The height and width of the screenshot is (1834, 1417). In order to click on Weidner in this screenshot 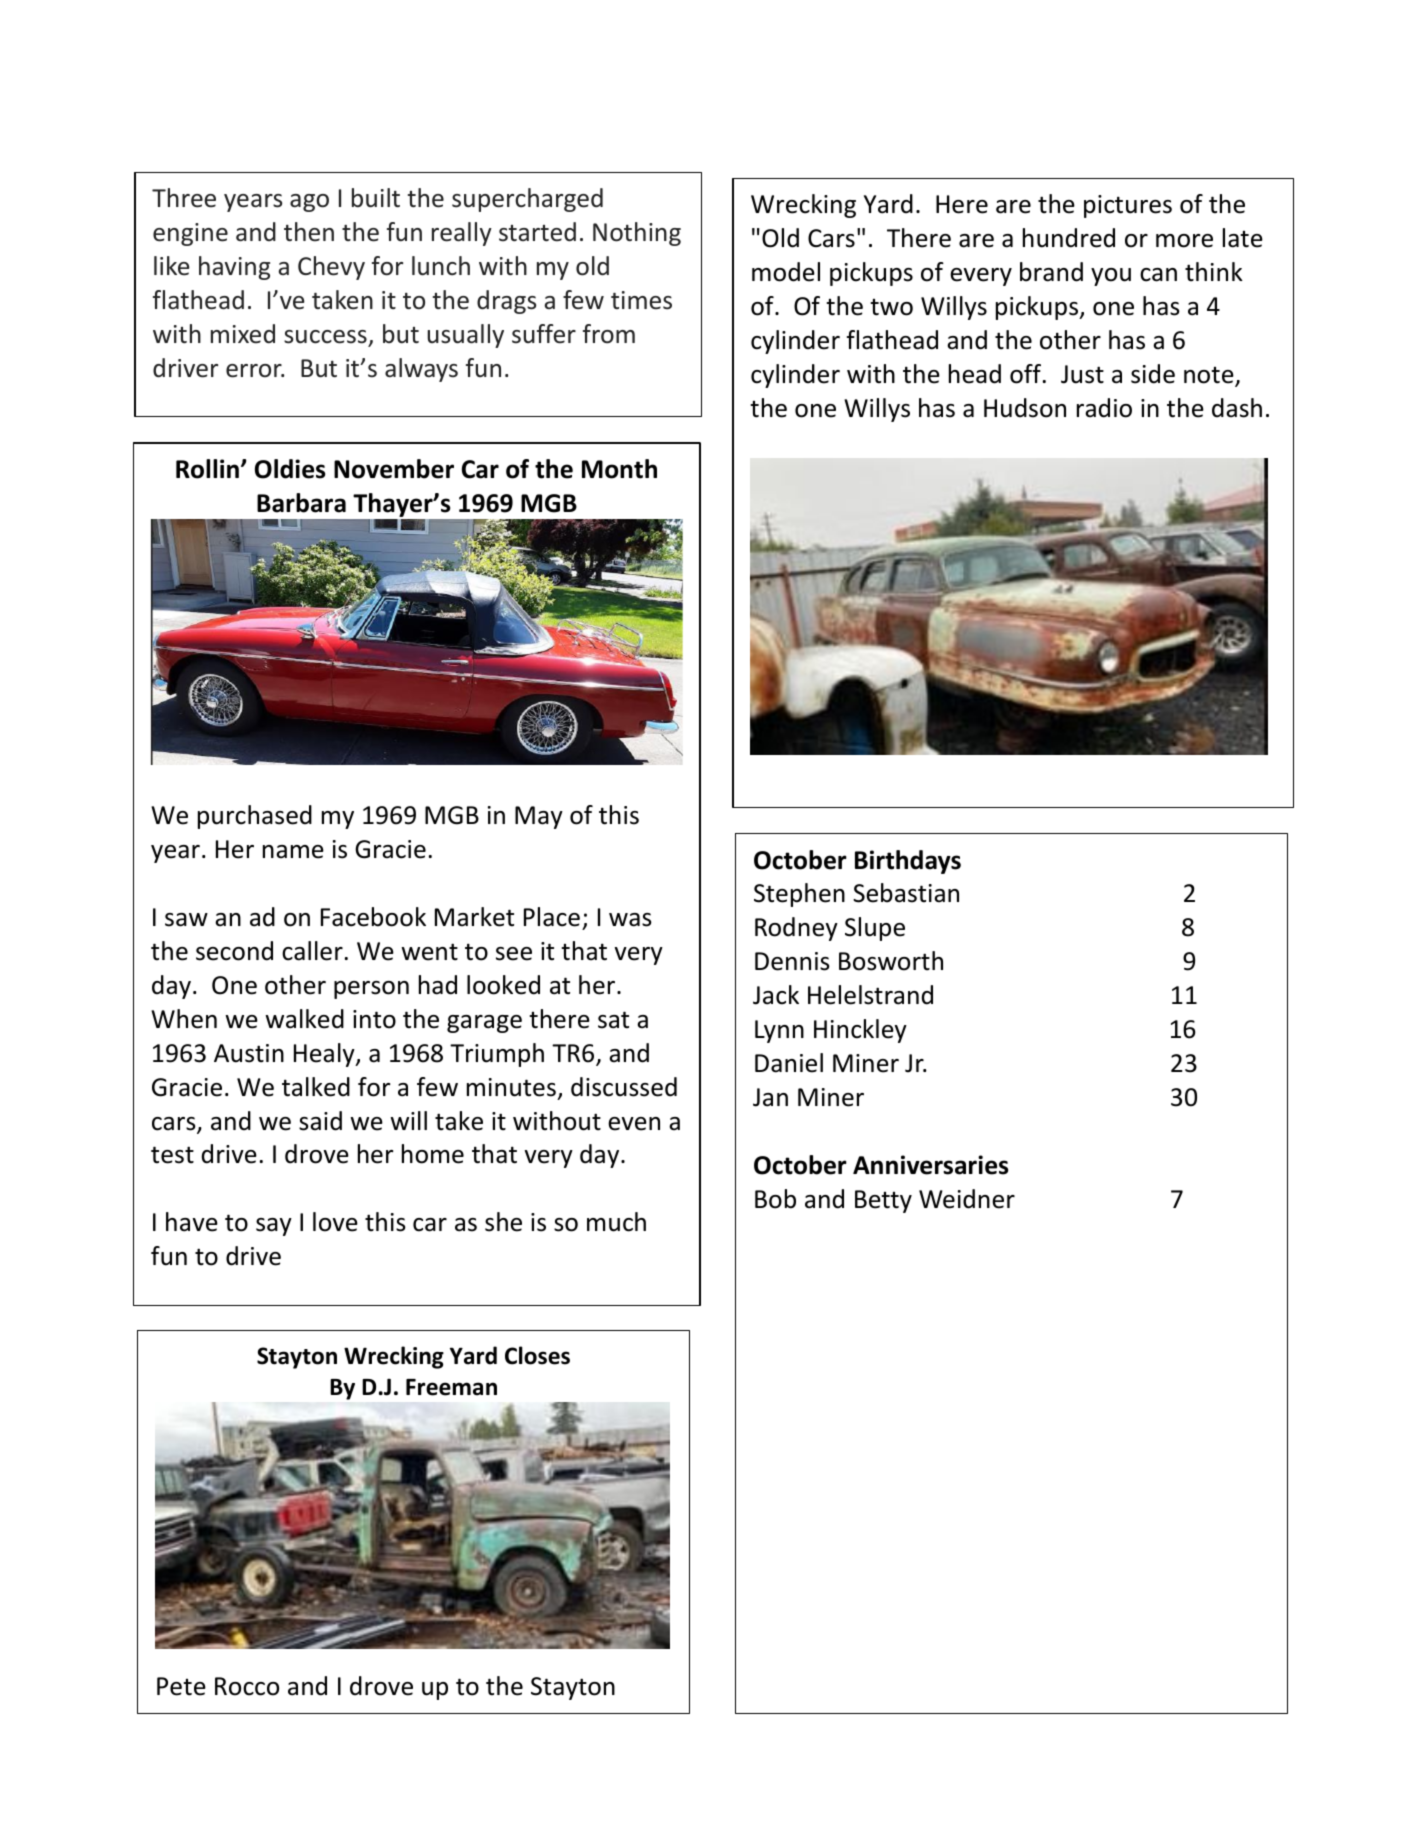, I will do `click(967, 1199)`.
